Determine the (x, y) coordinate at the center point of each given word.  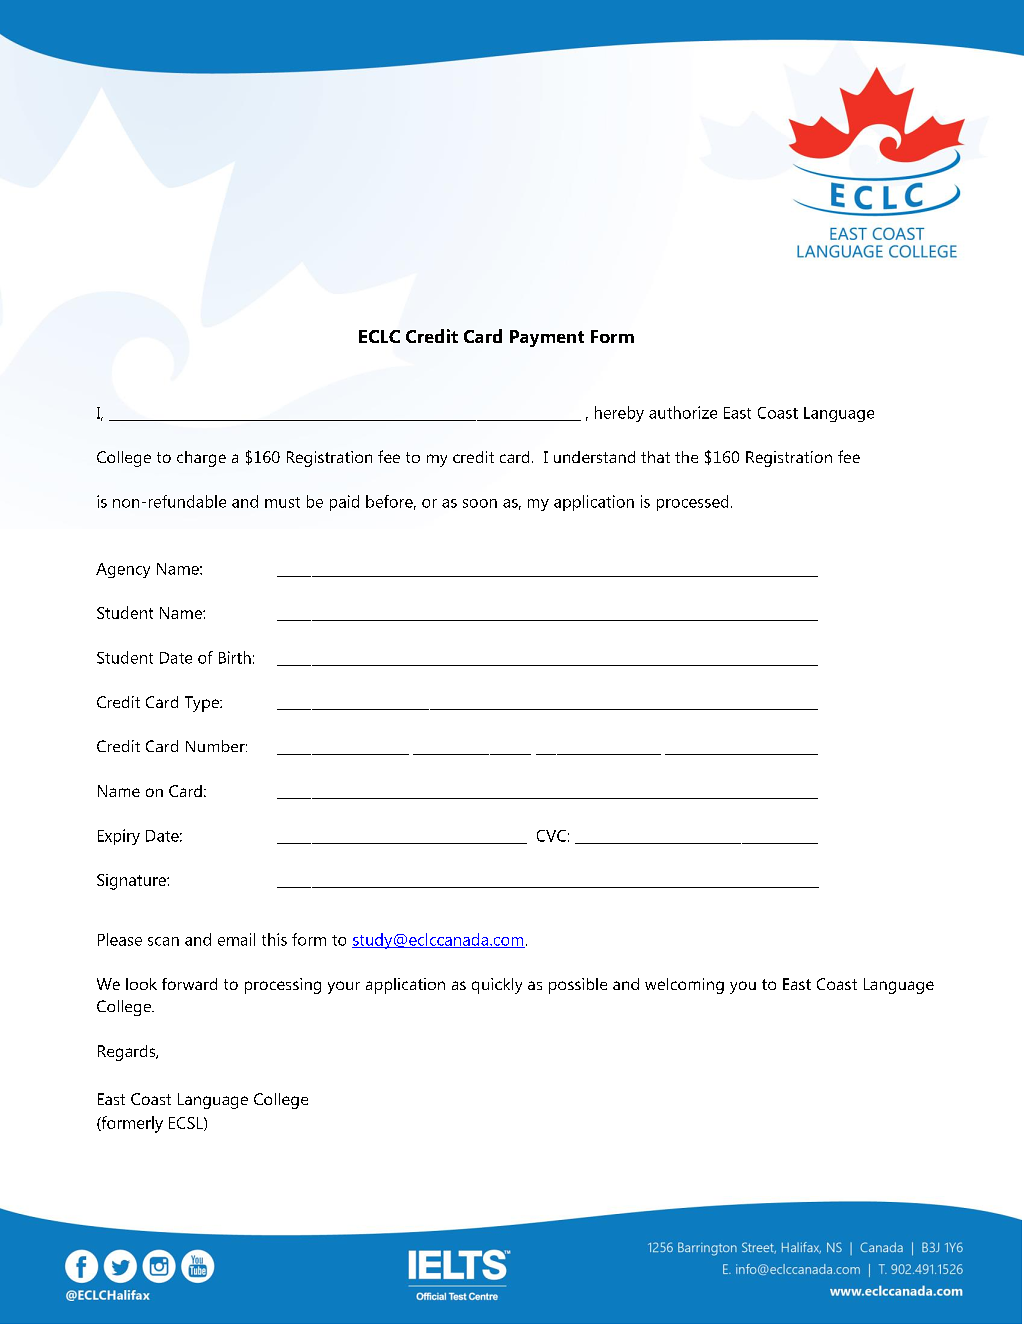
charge (201, 459)
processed (692, 503)
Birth (235, 657)
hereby (619, 414)
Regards (128, 1053)
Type (203, 704)
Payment (547, 338)
